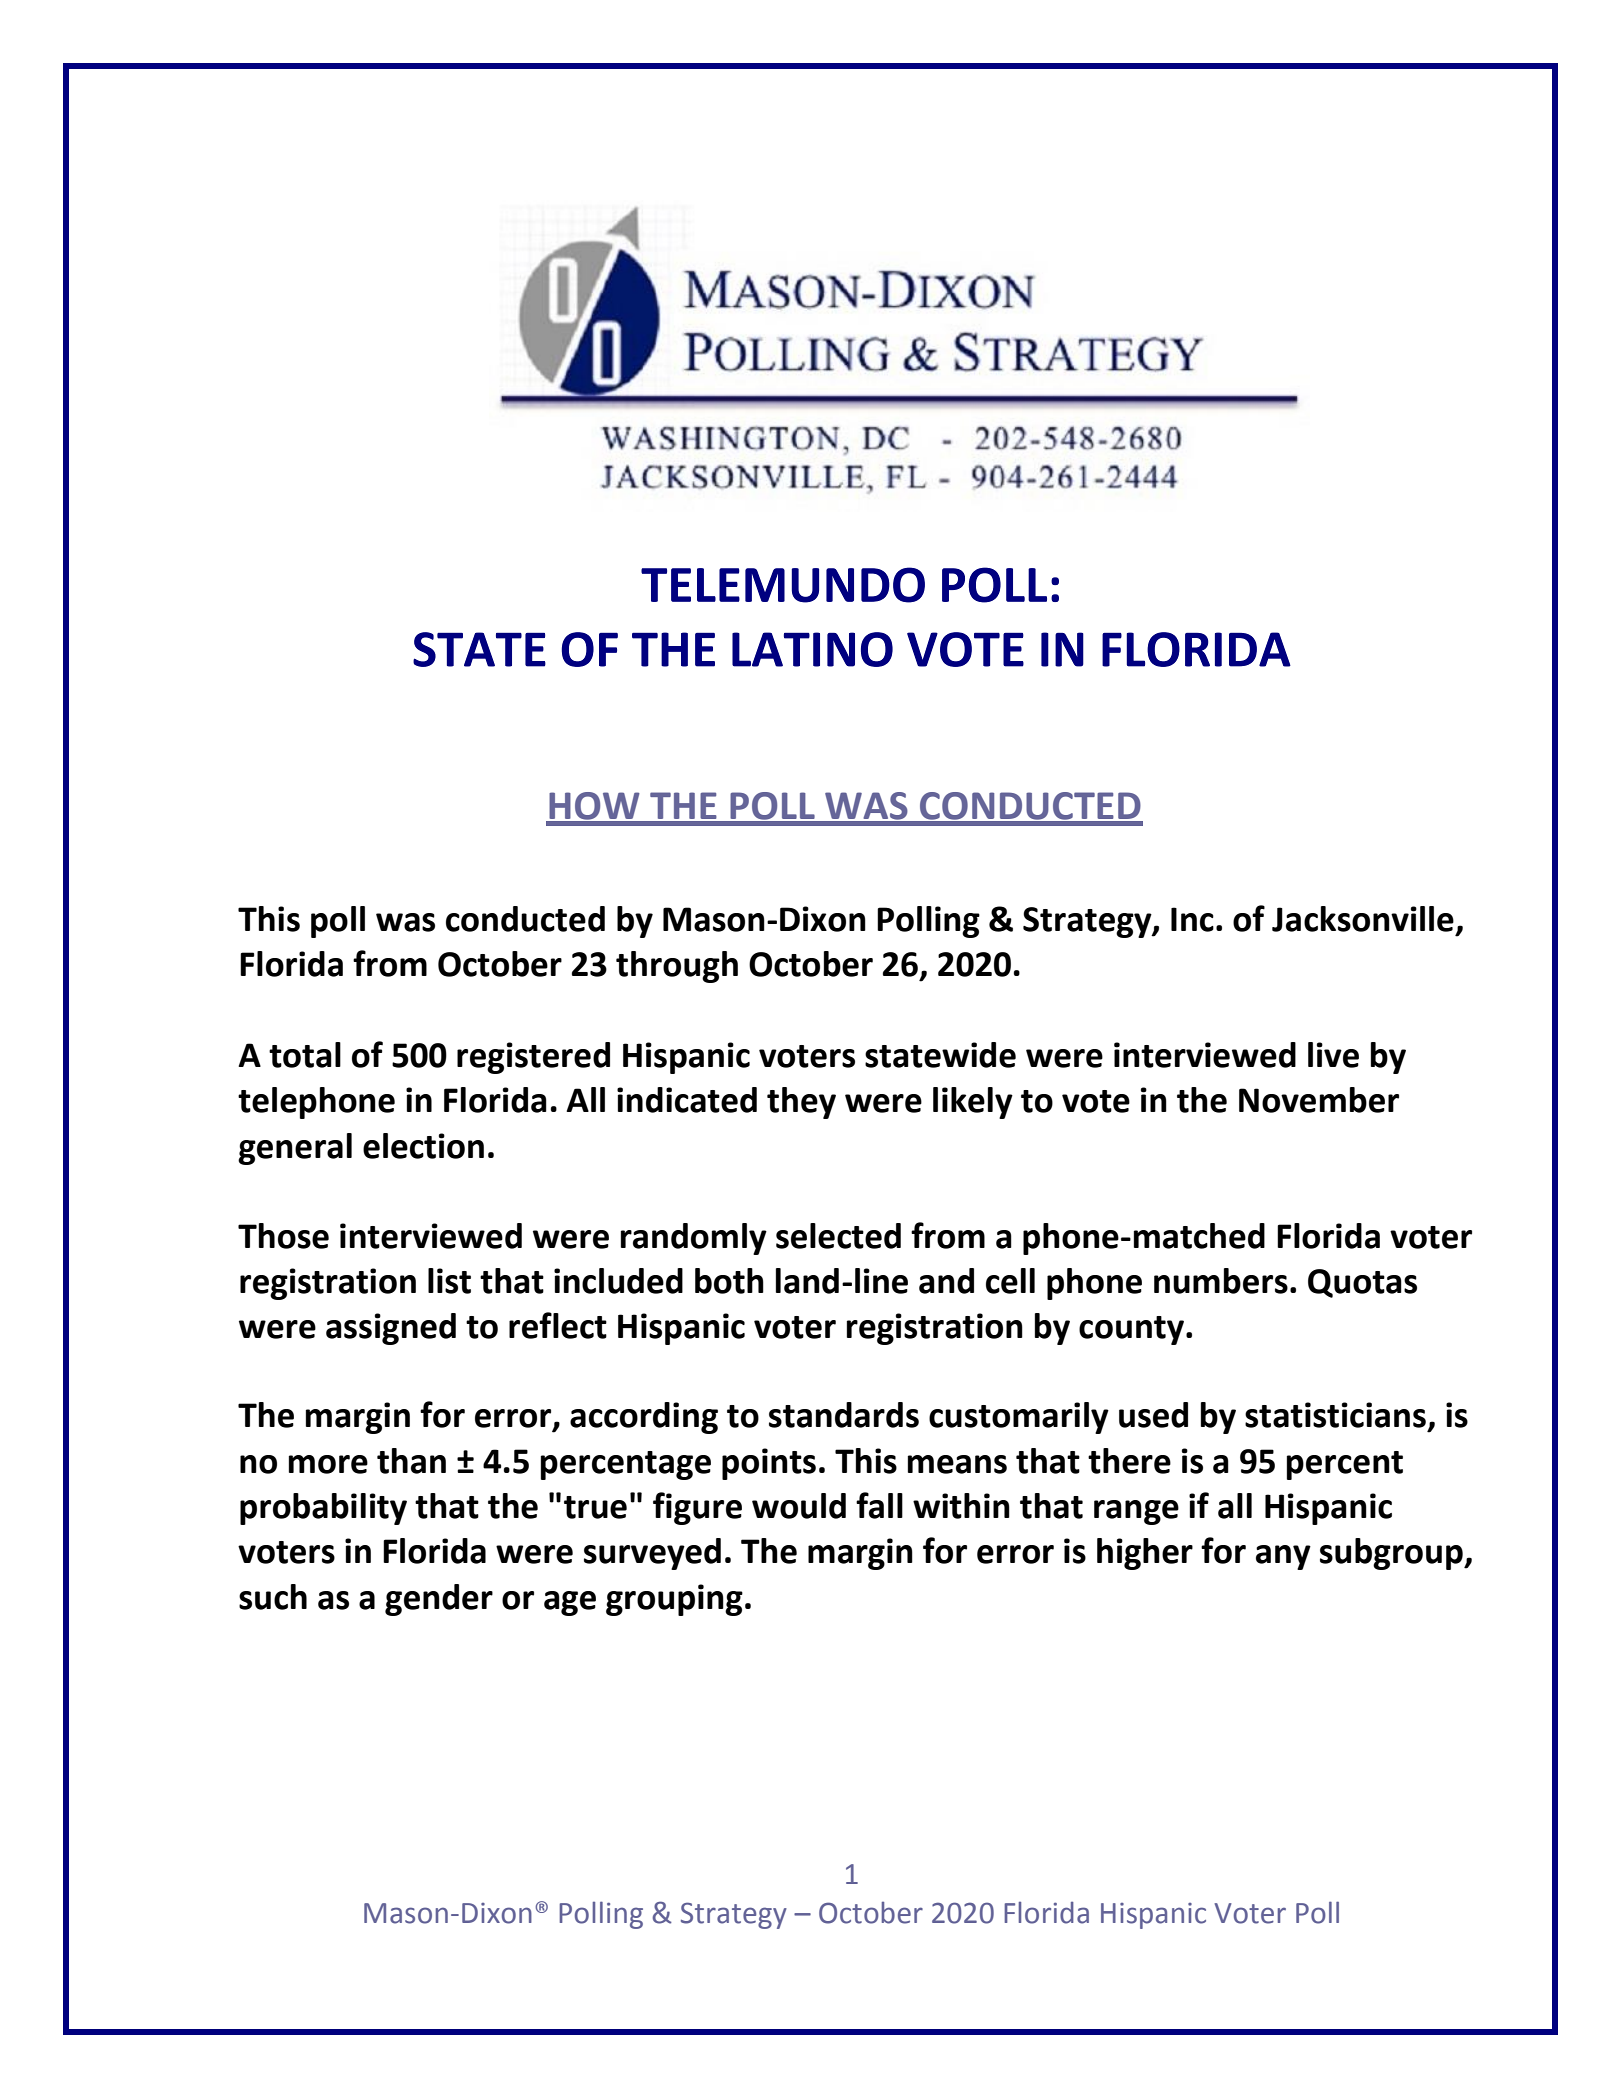 Image resolution: width=1621 pixels, height=2098 pixels. I want to click on assigned, so click(391, 1329).
